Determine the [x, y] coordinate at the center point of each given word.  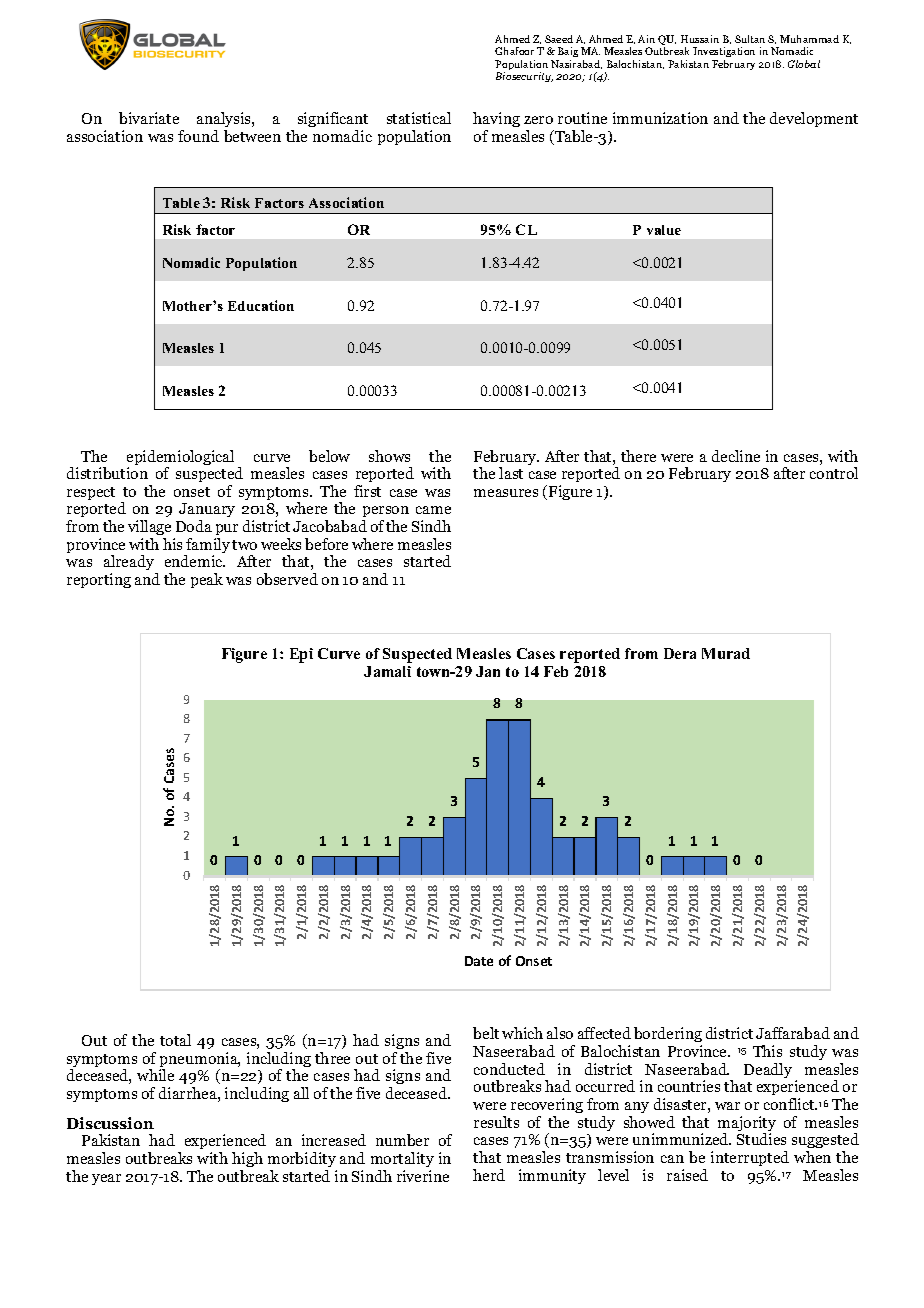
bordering [668, 1036]
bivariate [149, 118]
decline [736, 456]
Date [479, 961]
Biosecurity [524, 77]
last [511, 473]
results [496, 1122]
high [247, 1161]
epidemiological [180, 459]
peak [207, 580]
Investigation [724, 54]
